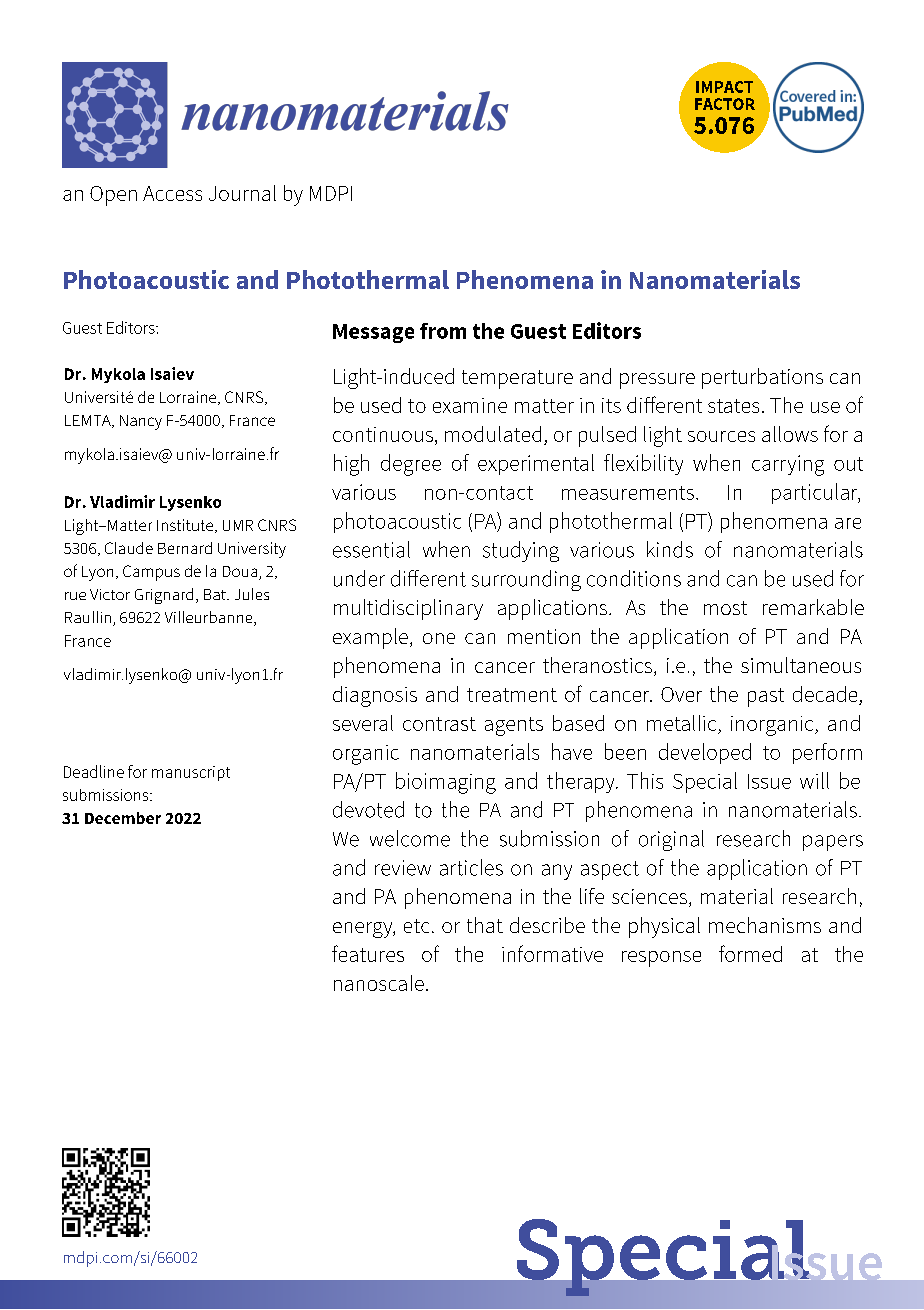  Describe the element at coordinates (186, 526) in the document. I see `Institute` at that location.
